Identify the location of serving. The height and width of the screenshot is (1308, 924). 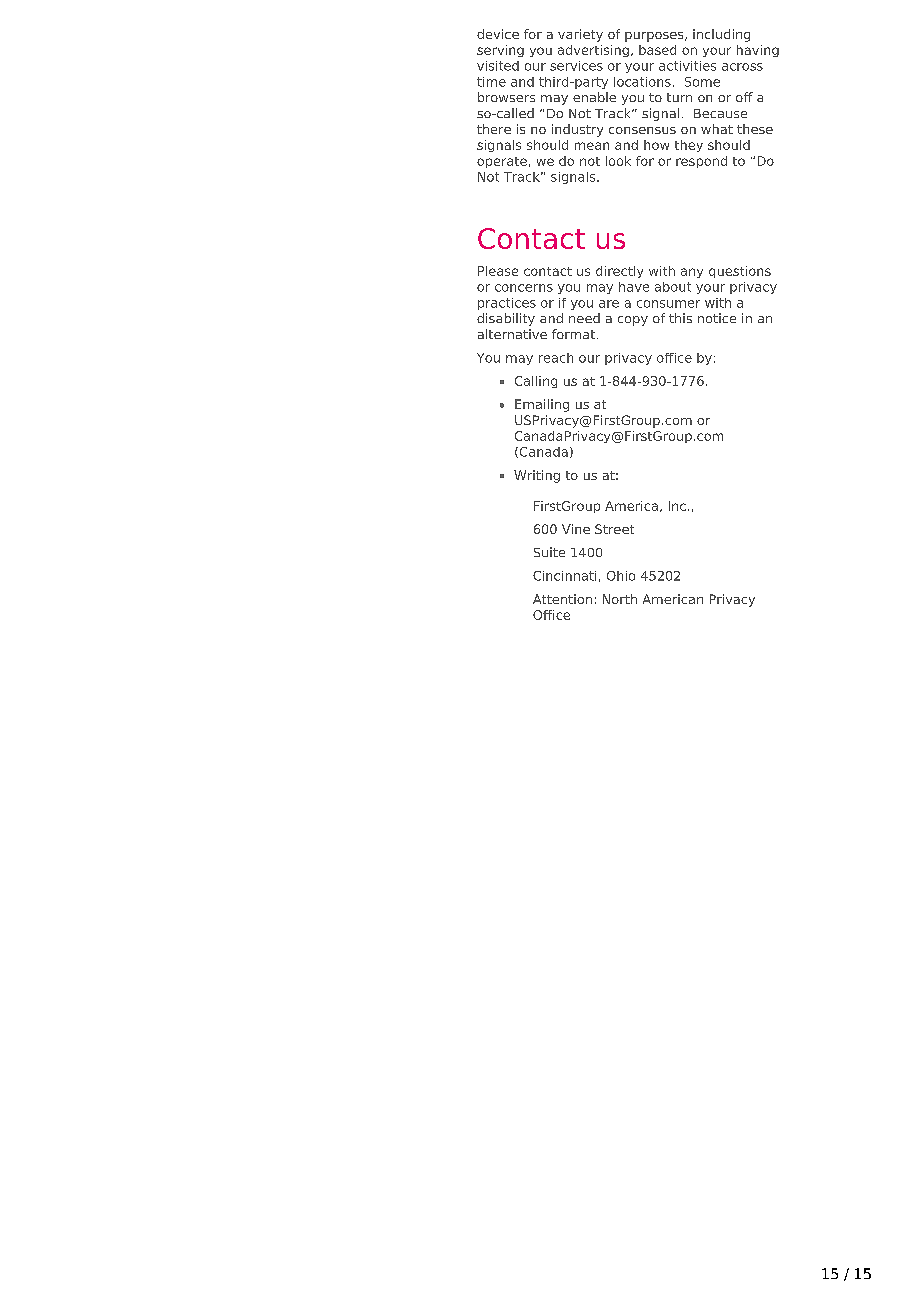
(500, 51).
